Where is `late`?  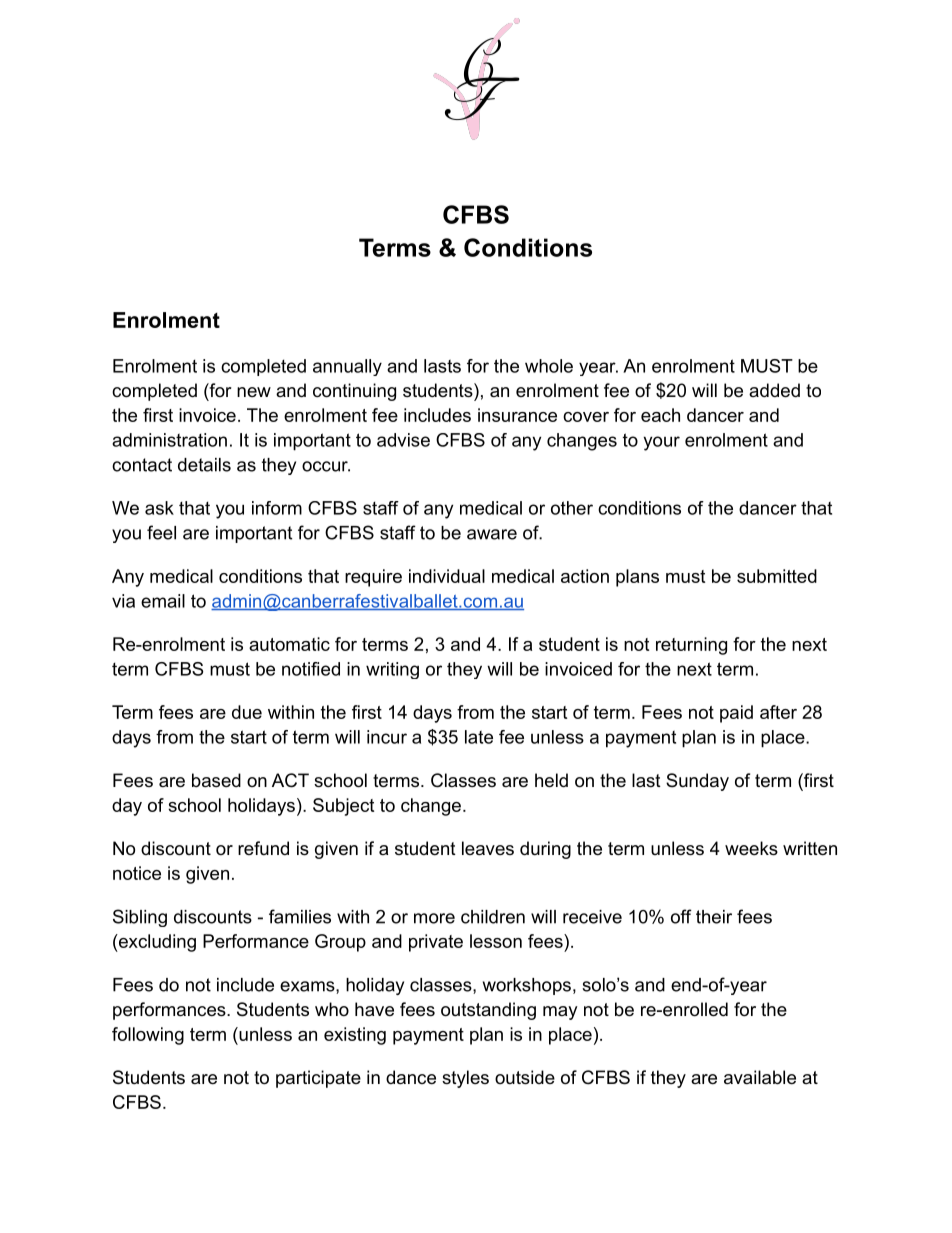 late is located at coordinates (479, 737).
